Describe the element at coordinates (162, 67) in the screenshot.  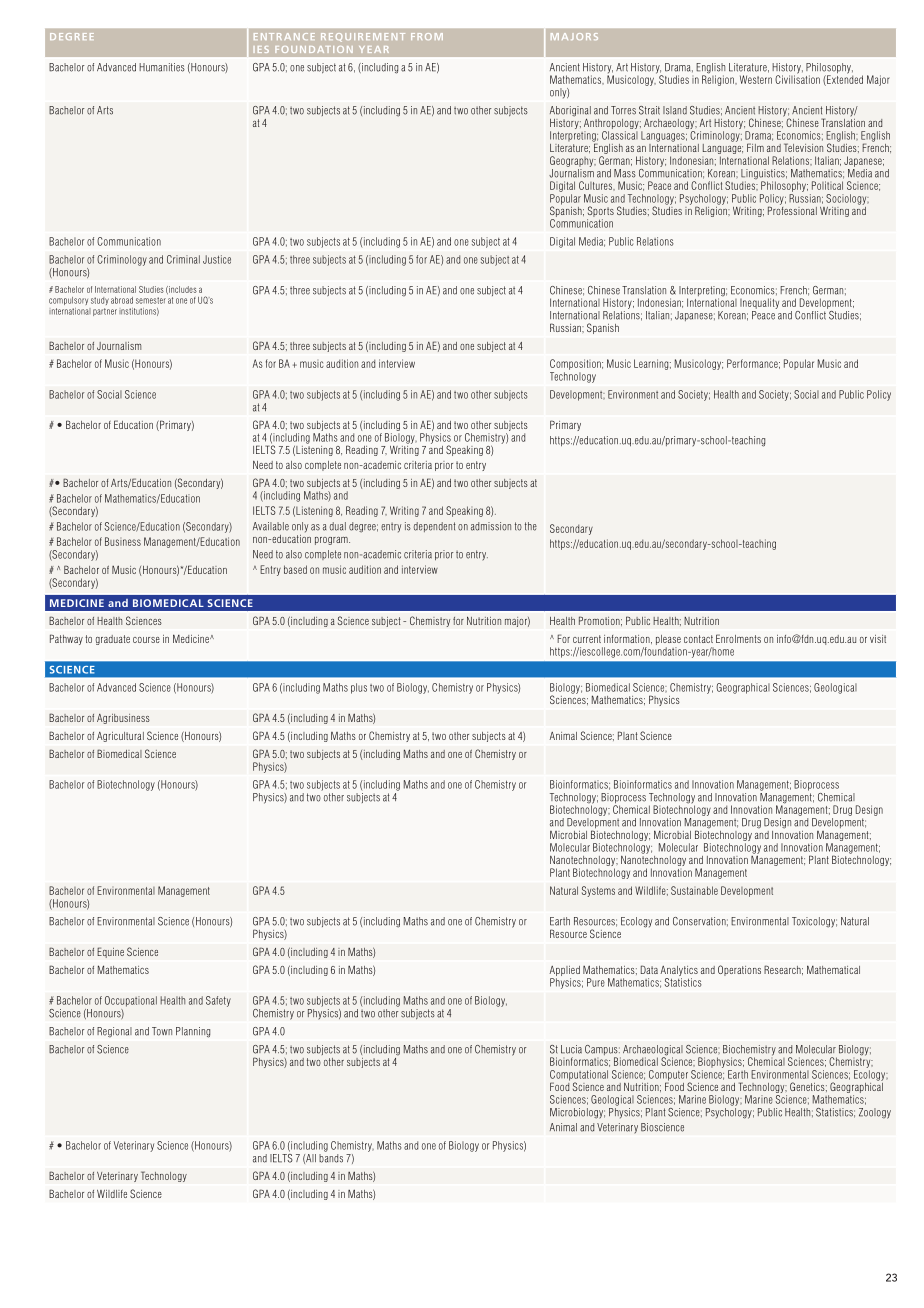
I see `Humanities` at that location.
